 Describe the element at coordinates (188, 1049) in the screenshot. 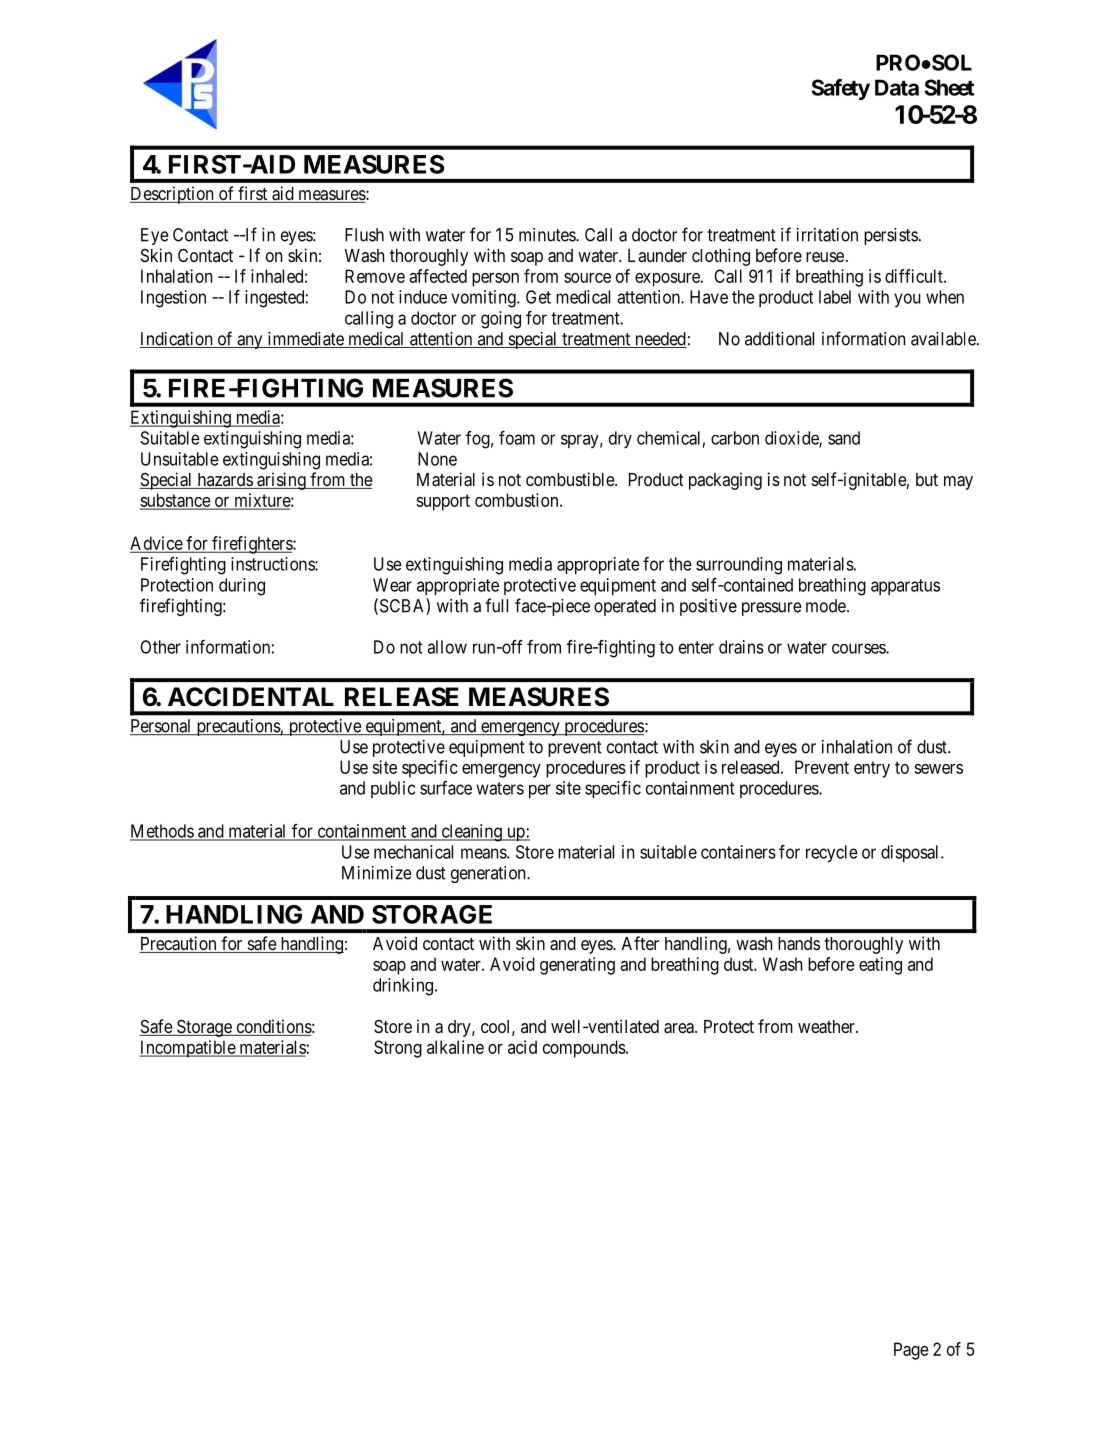

I see `Incompatible` at that location.
